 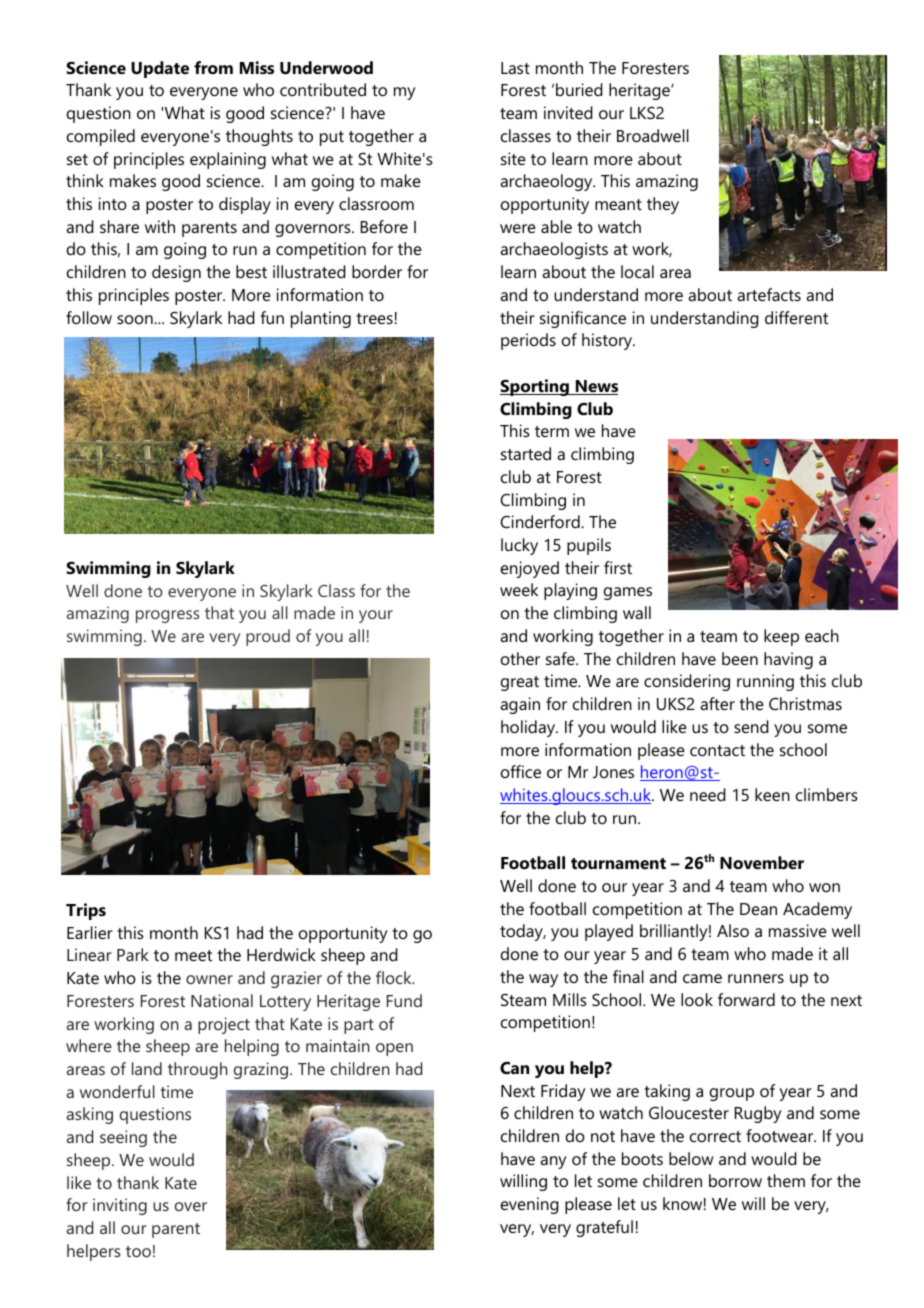 I want to click on started, so click(x=526, y=453).
